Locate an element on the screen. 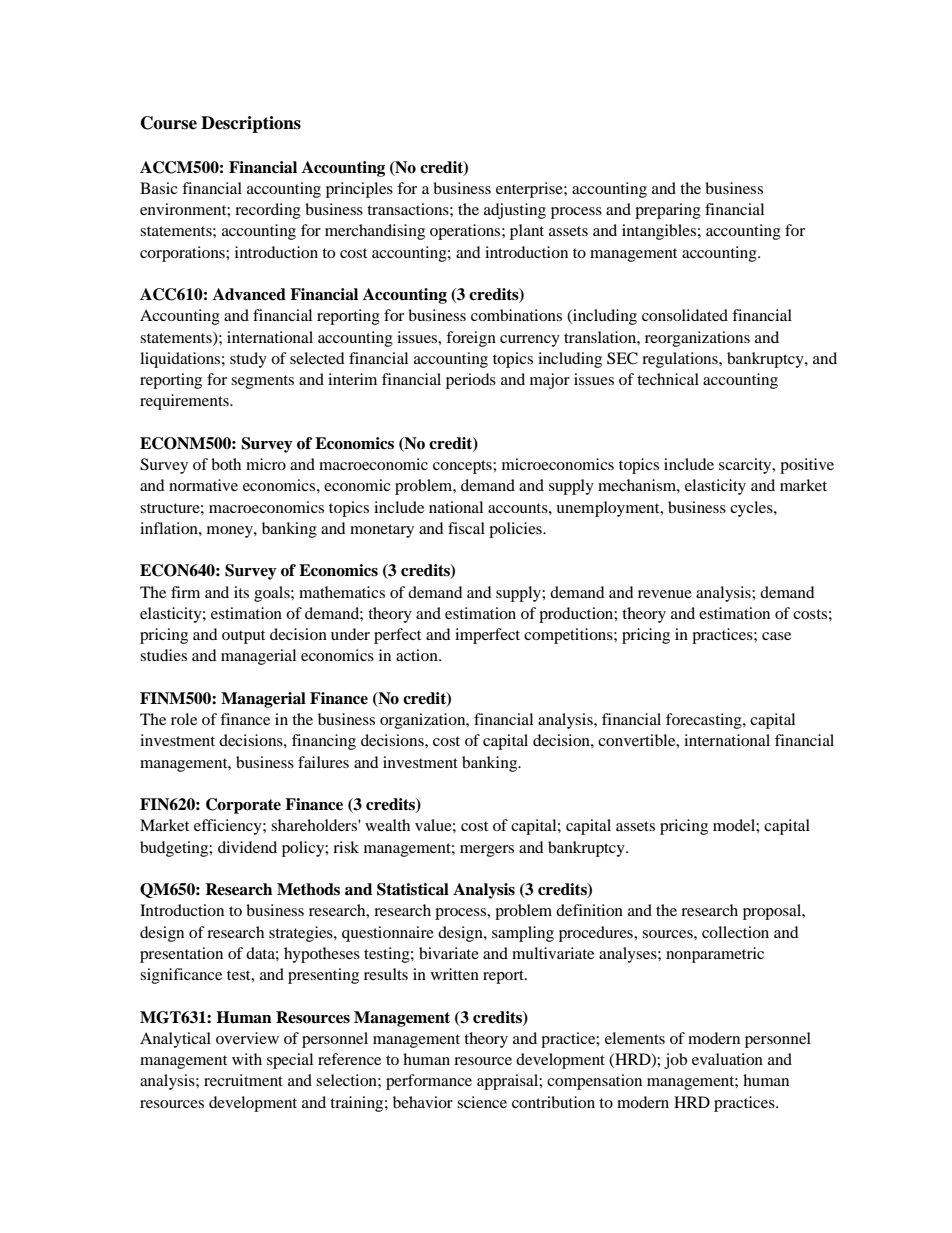  fiscal is located at coordinates (466, 528).
